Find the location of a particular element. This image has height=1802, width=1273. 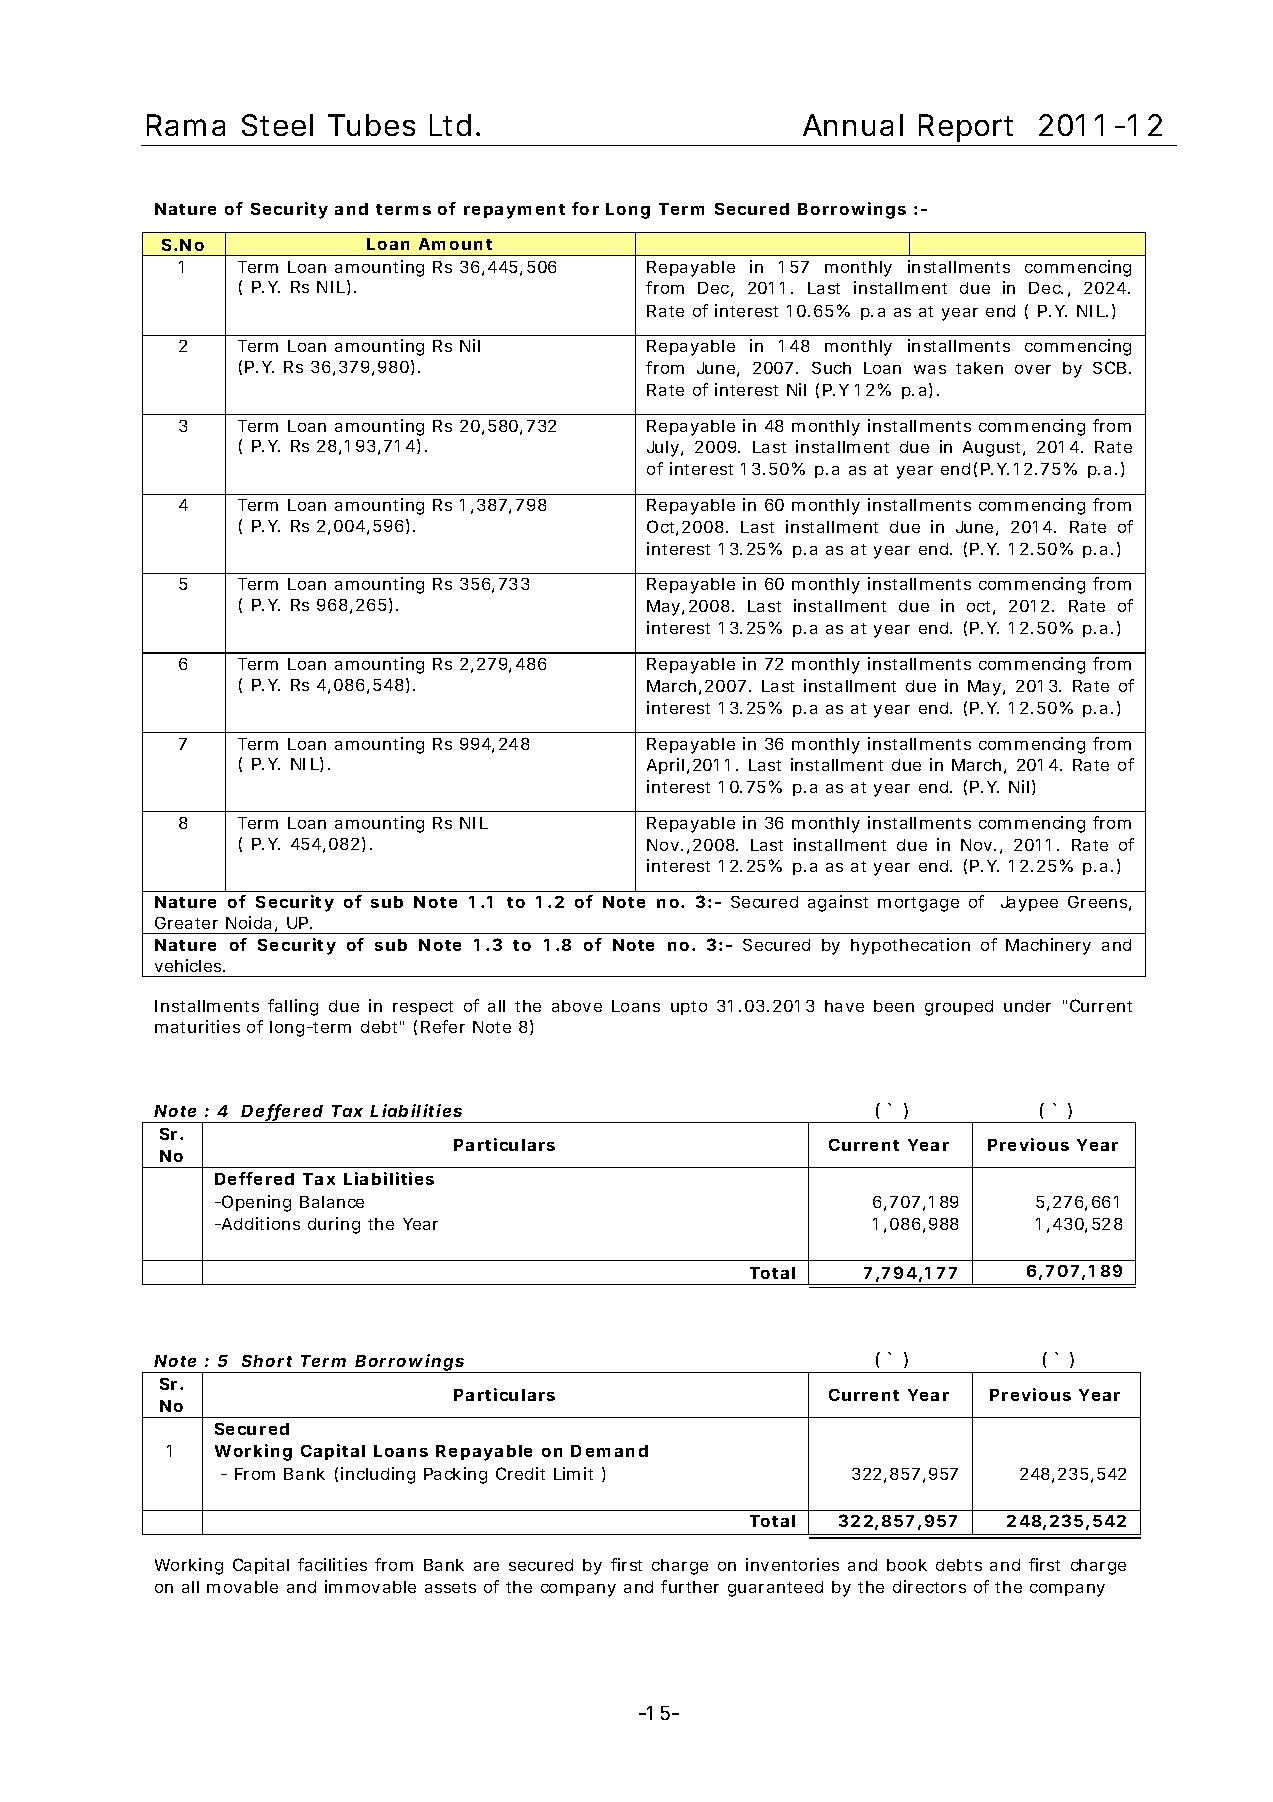

Steel is located at coordinates (277, 125).
